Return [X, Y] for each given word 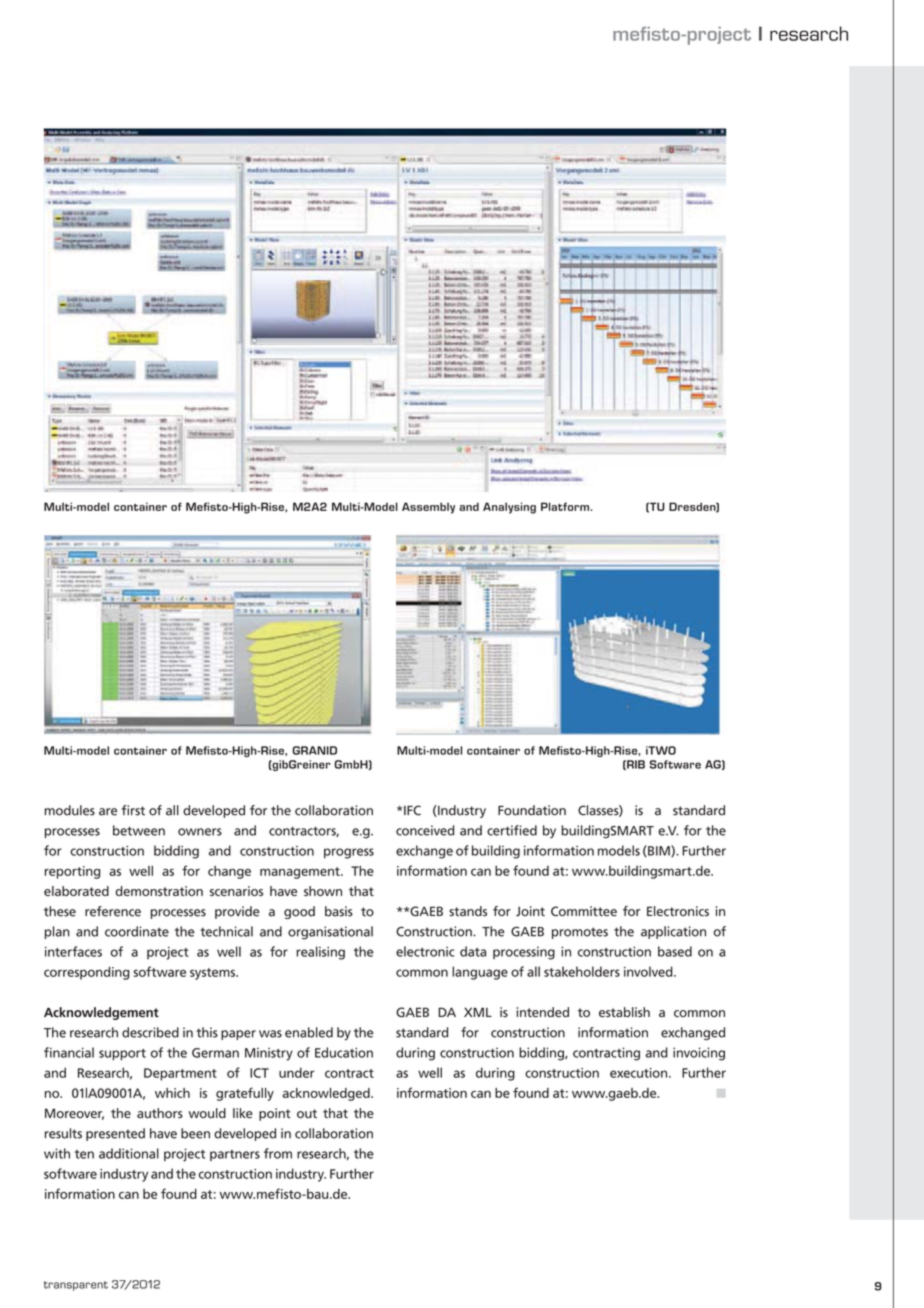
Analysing [509, 508]
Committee [584, 911]
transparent [76, 1286]
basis [339, 911]
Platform [565, 506]
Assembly [428, 508]
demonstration [159, 891]
